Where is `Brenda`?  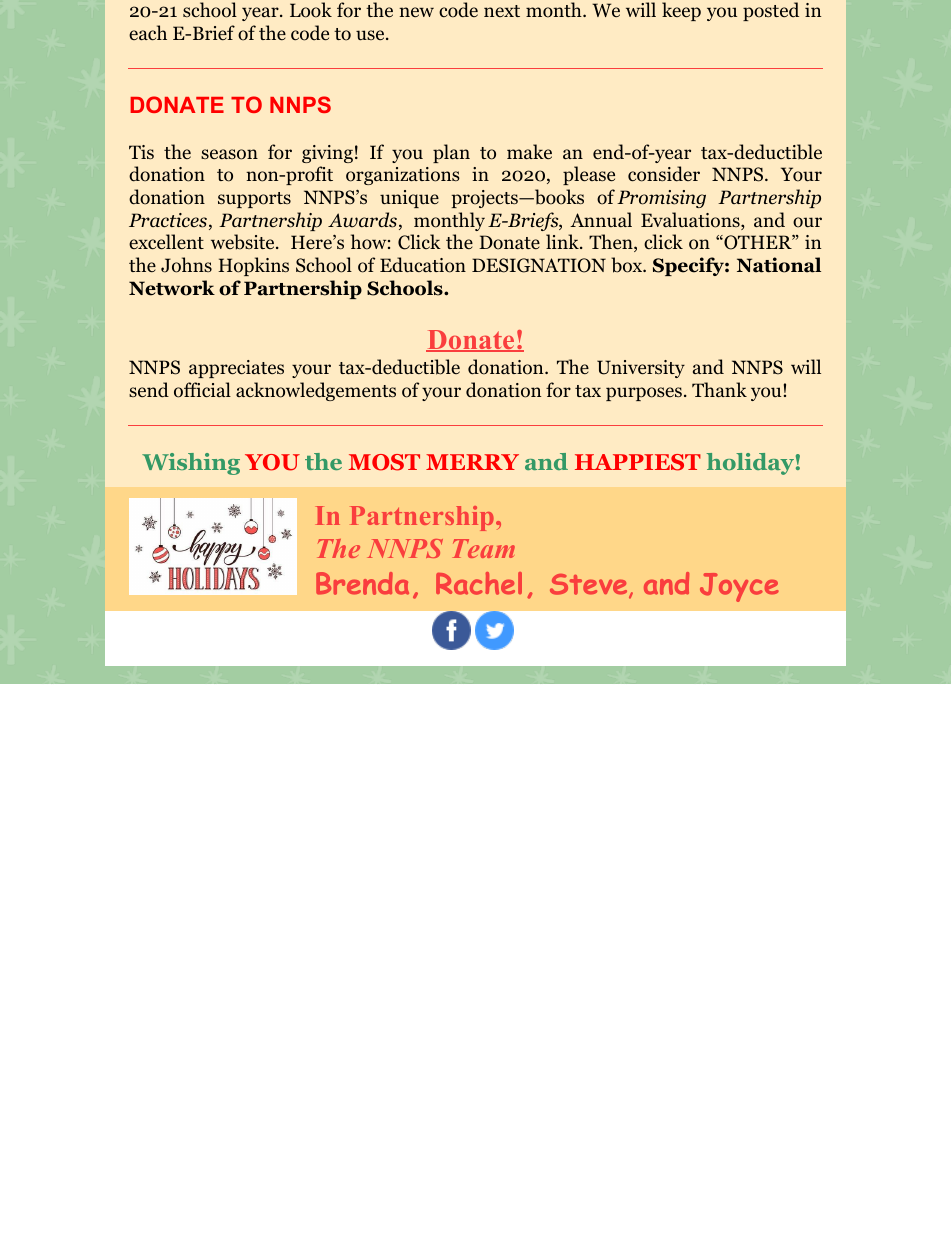
Brenda is located at coordinates (362, 583).
